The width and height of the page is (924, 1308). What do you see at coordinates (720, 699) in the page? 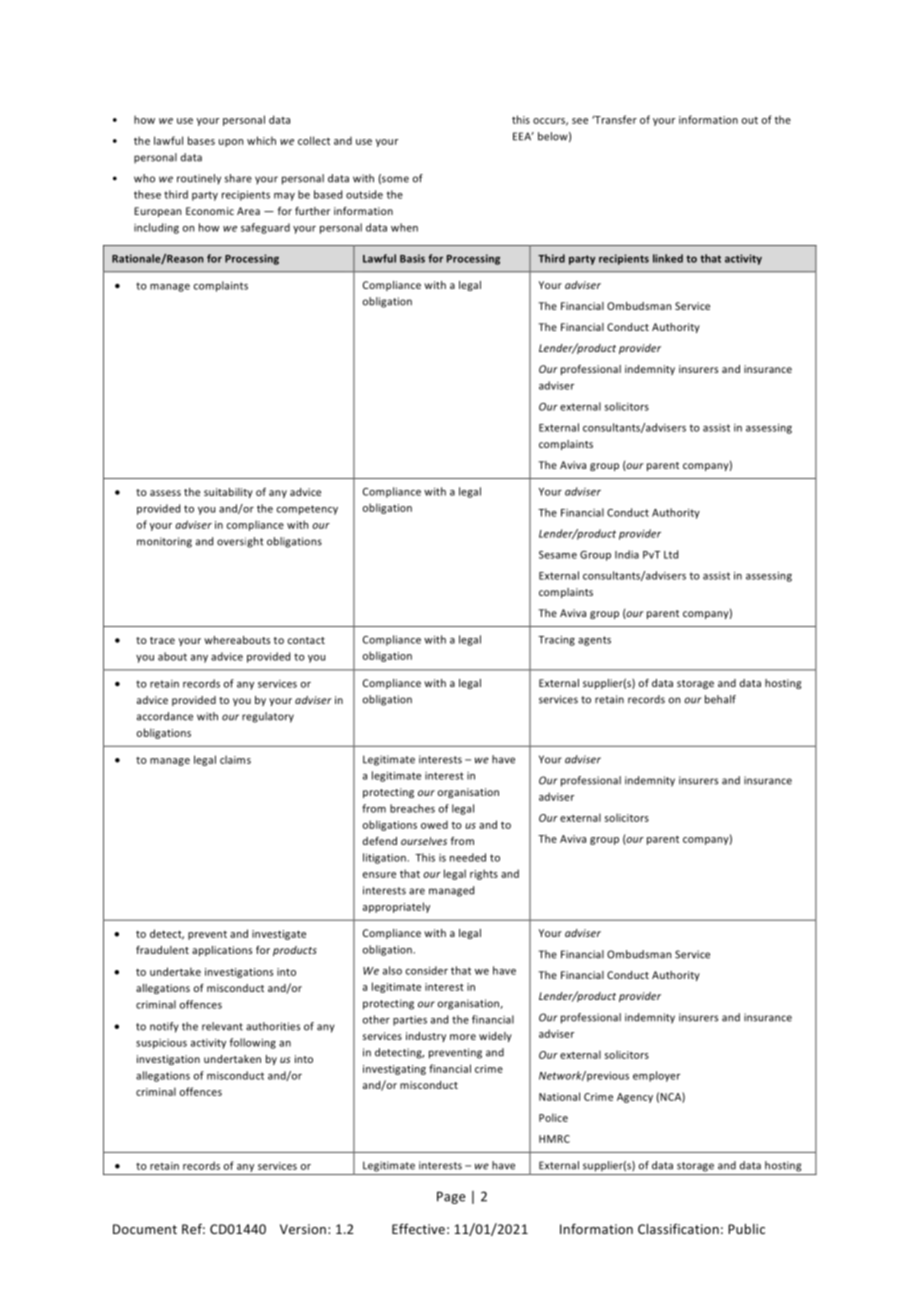
I see `behalf` at bounding box center [720, 699].
